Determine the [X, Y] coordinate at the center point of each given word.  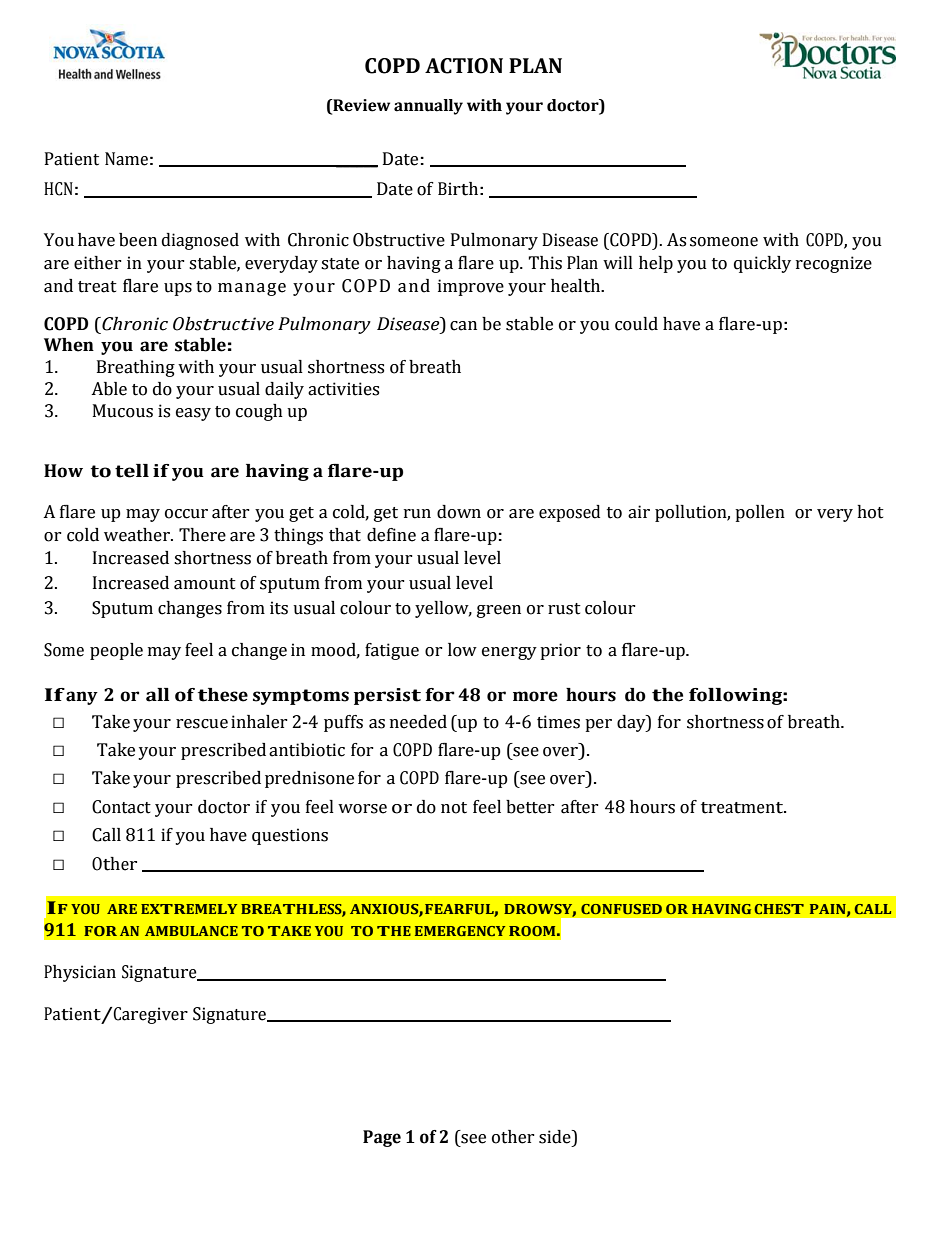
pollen [760, 513]
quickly [762, 264]
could [636, 324]
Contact [121, 807]
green [499, 611]
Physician [80, 973]
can [463, 326]
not [454, 808]
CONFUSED [621, 909]
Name [126, 159]
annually [428, 107]
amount [205, 584]
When [69, 345]
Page [382, 1138]
